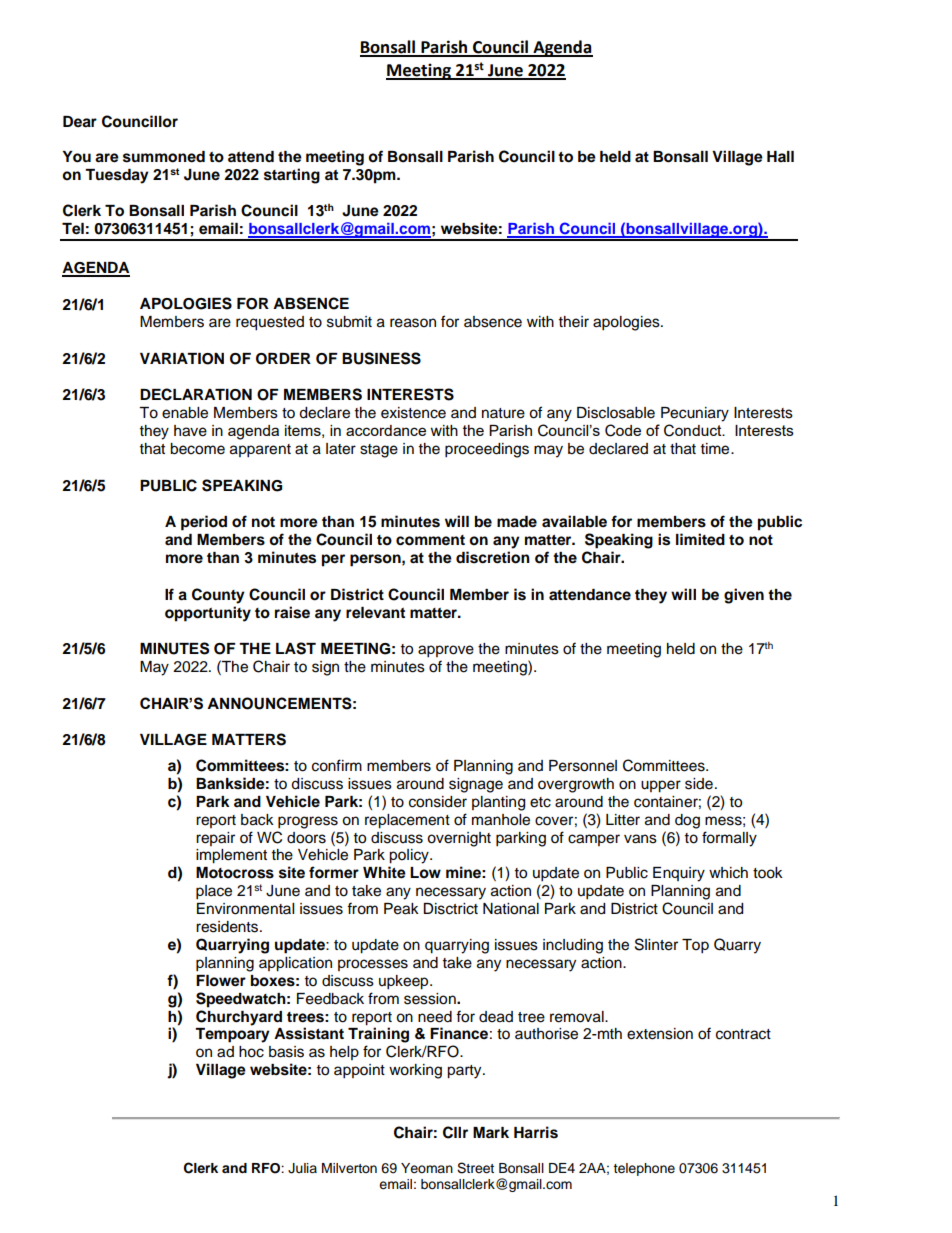 This document has width=952, height=1233. What do you see at coordinates (716, 449) in the document?
I see `time` at bounding box center [716, 449].
